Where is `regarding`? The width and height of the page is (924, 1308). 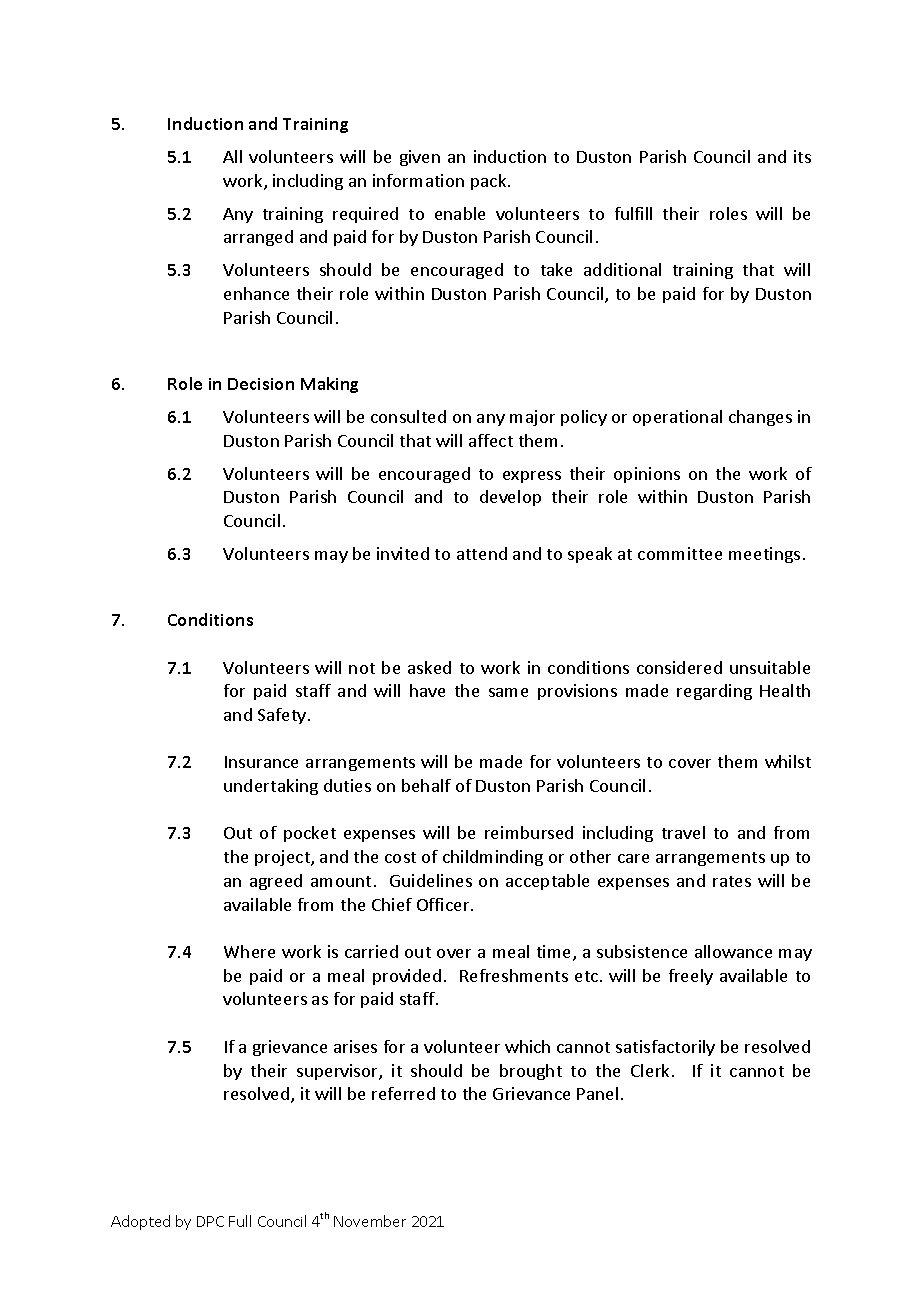 regarding is located at coordinates (714, 692).
